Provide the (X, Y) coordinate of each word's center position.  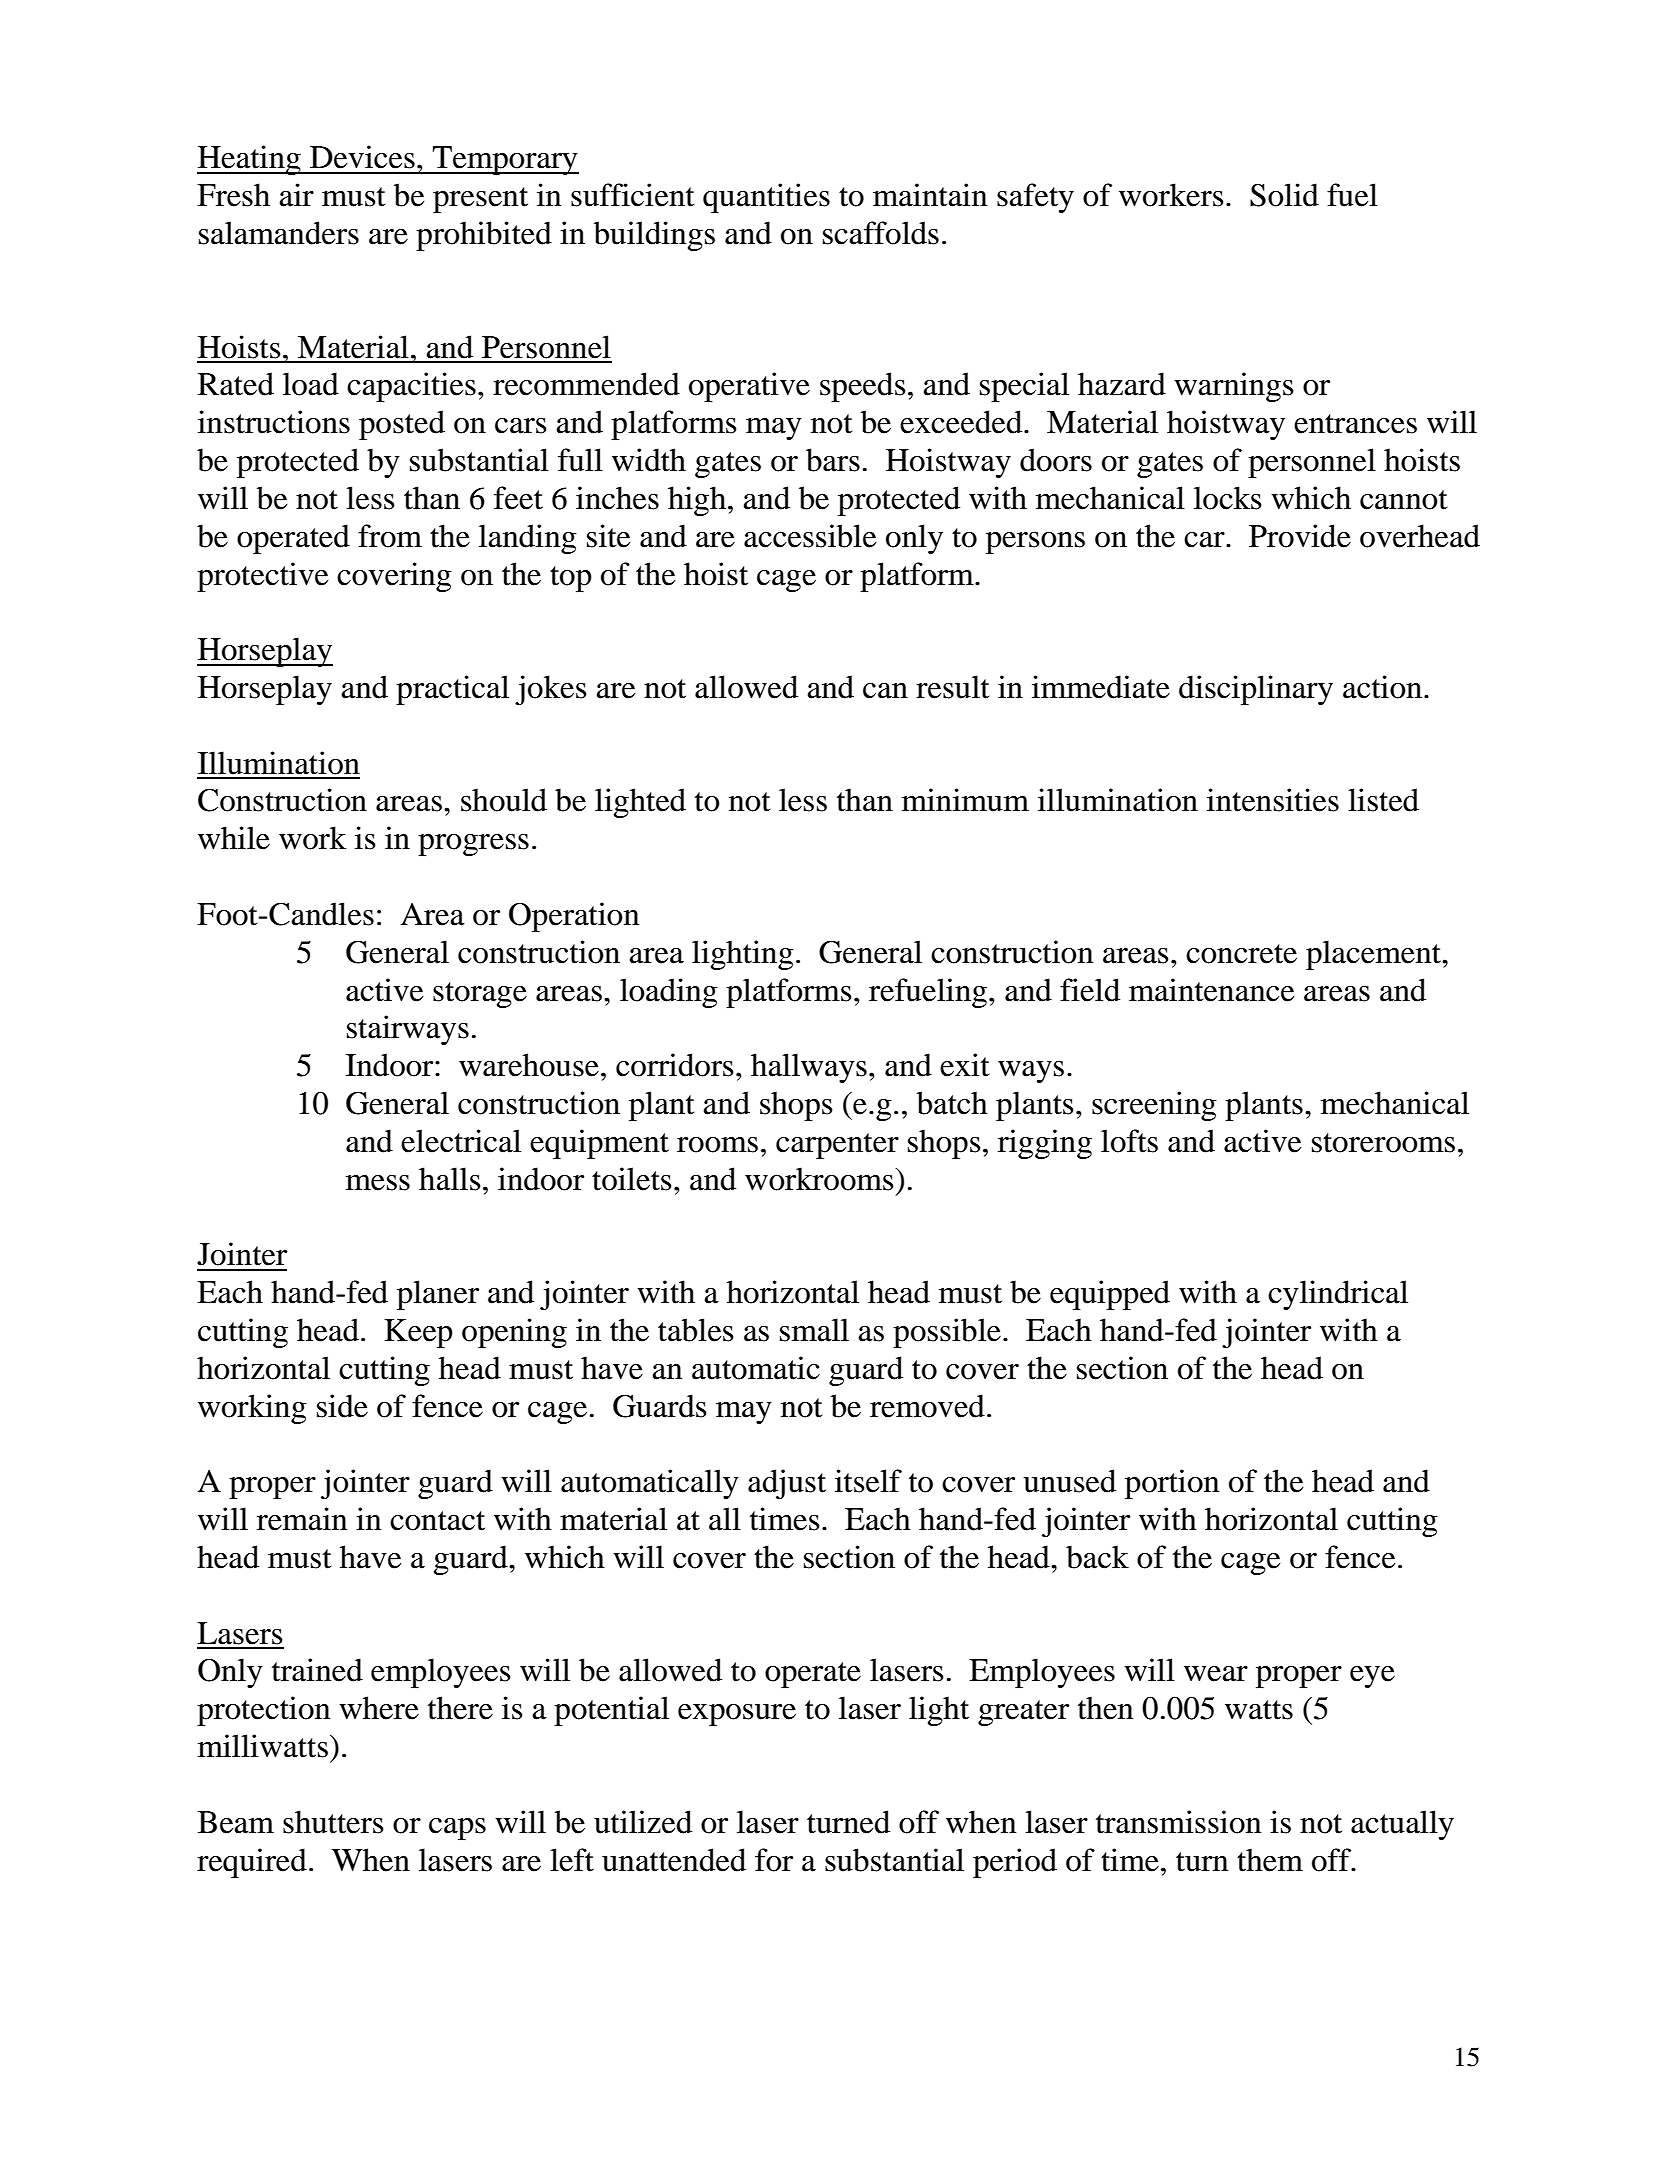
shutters (333, 1822)
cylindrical (1338, 1295)
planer (438, 1295)
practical (452, 690)
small (814, 1330)
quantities (766, 198)
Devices (362, 157)
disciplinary (1256, 690)
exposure (737, 1715)
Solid (1284, 195)
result (952, 687)
